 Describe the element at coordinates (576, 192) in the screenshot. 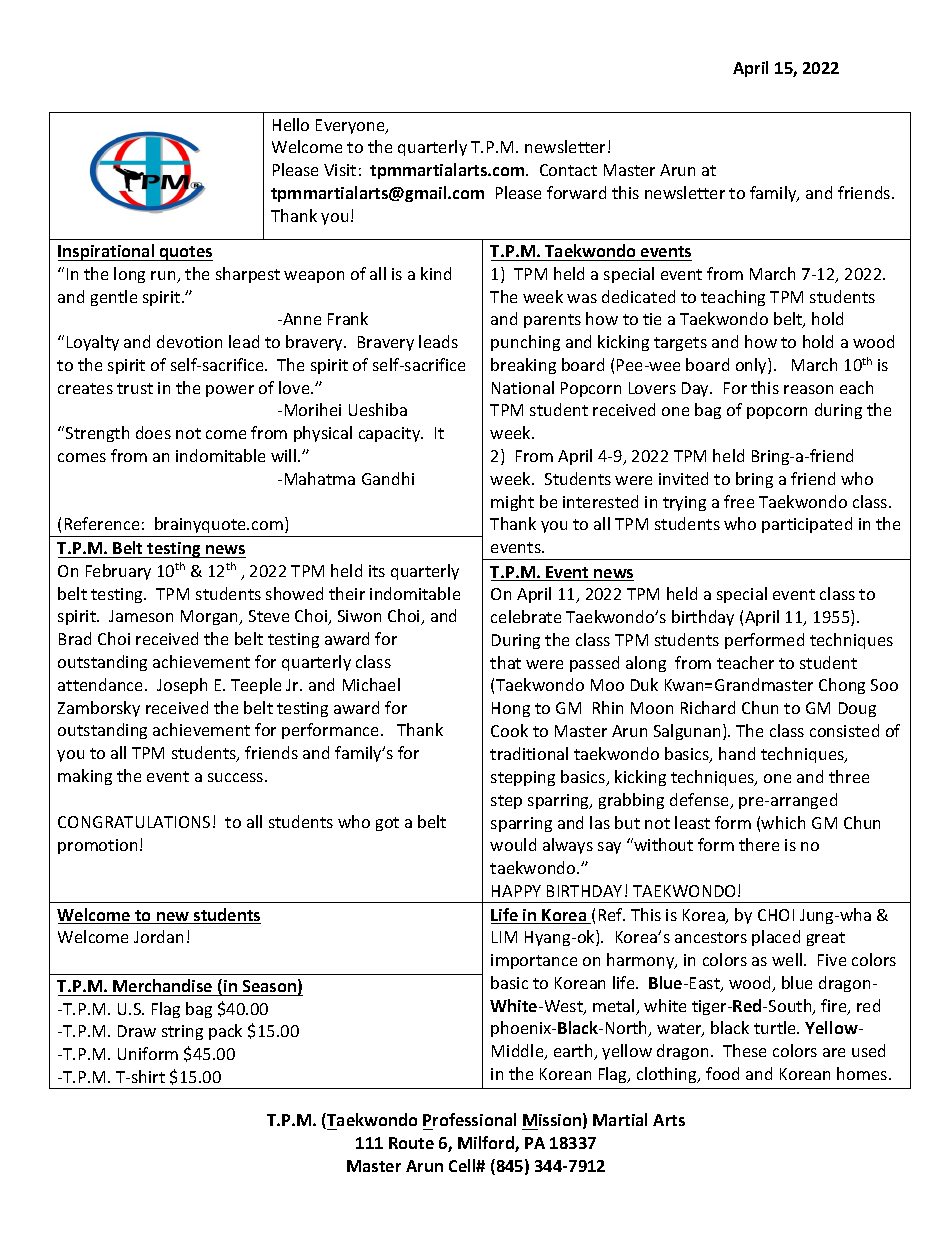

I see `forward` at that location.
